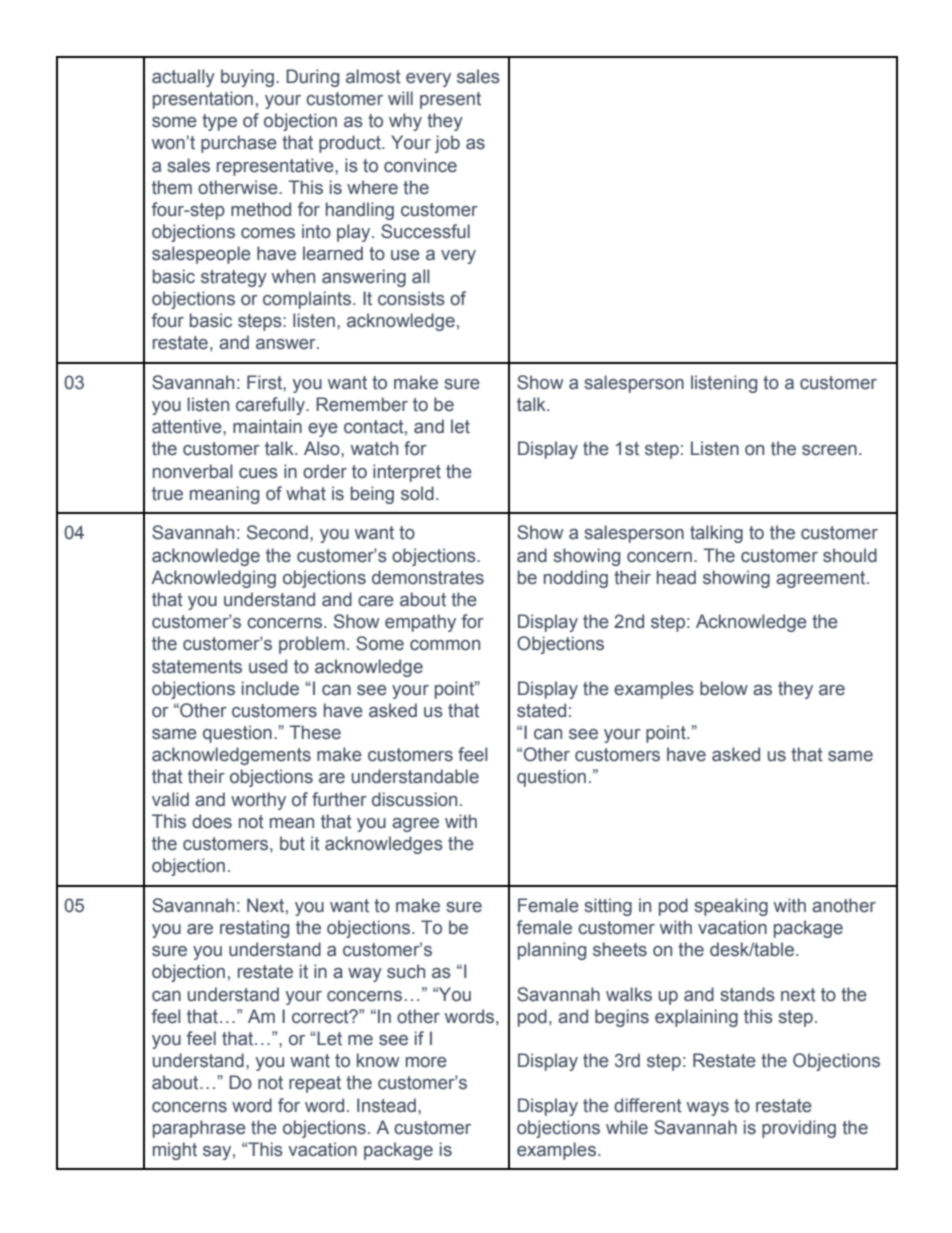 This screenshot has height=1233, width=952. What do you see at coordinates (411, 298) in the screenshot?
I see `consists` at bounding box center [411, 298].
